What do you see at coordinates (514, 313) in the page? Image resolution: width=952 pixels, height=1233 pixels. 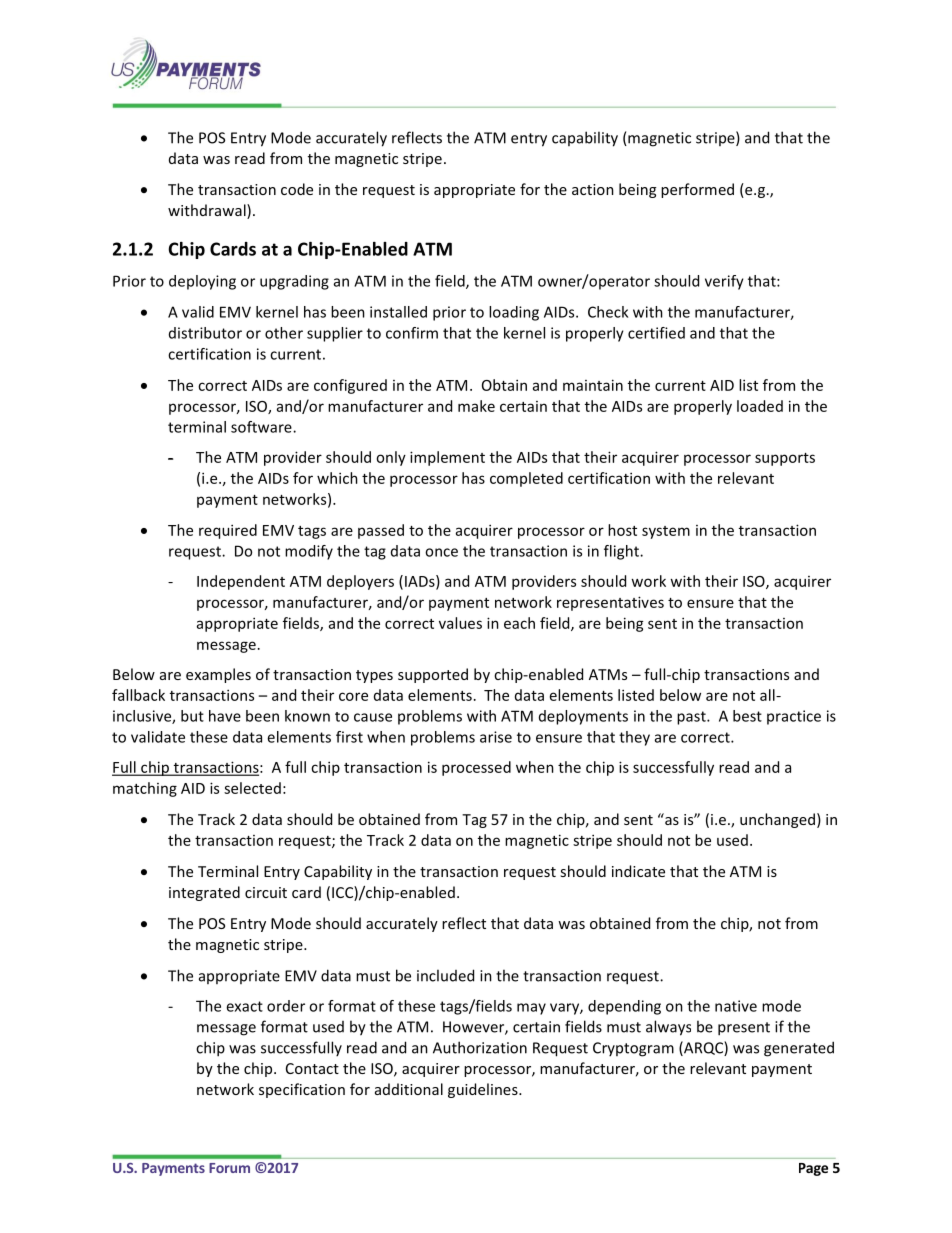 I see `loading` at bounding box center [514, 313].
